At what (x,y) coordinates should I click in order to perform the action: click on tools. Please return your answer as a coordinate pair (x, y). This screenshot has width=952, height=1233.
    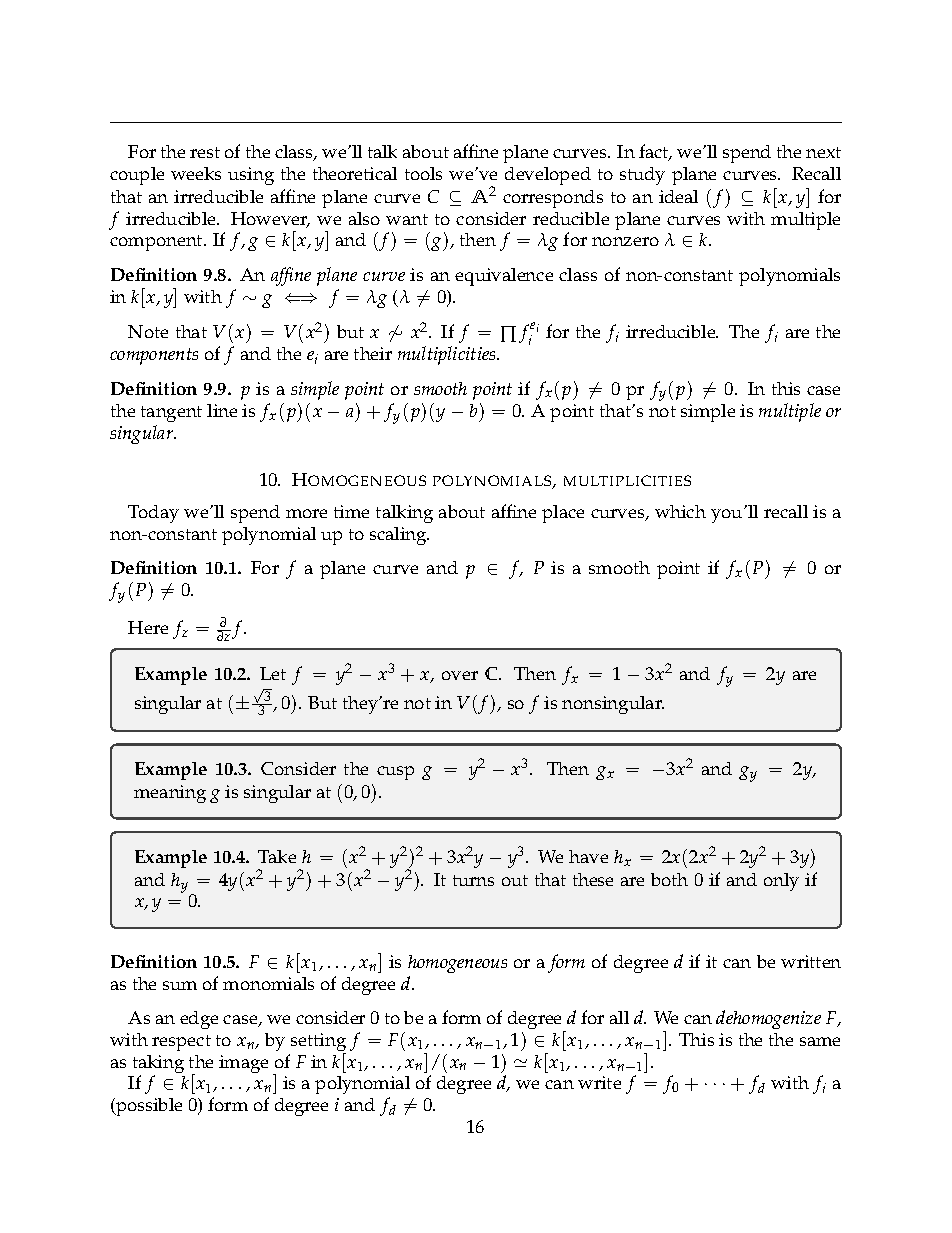
    Looking at the image, I should click on (423, 173).
